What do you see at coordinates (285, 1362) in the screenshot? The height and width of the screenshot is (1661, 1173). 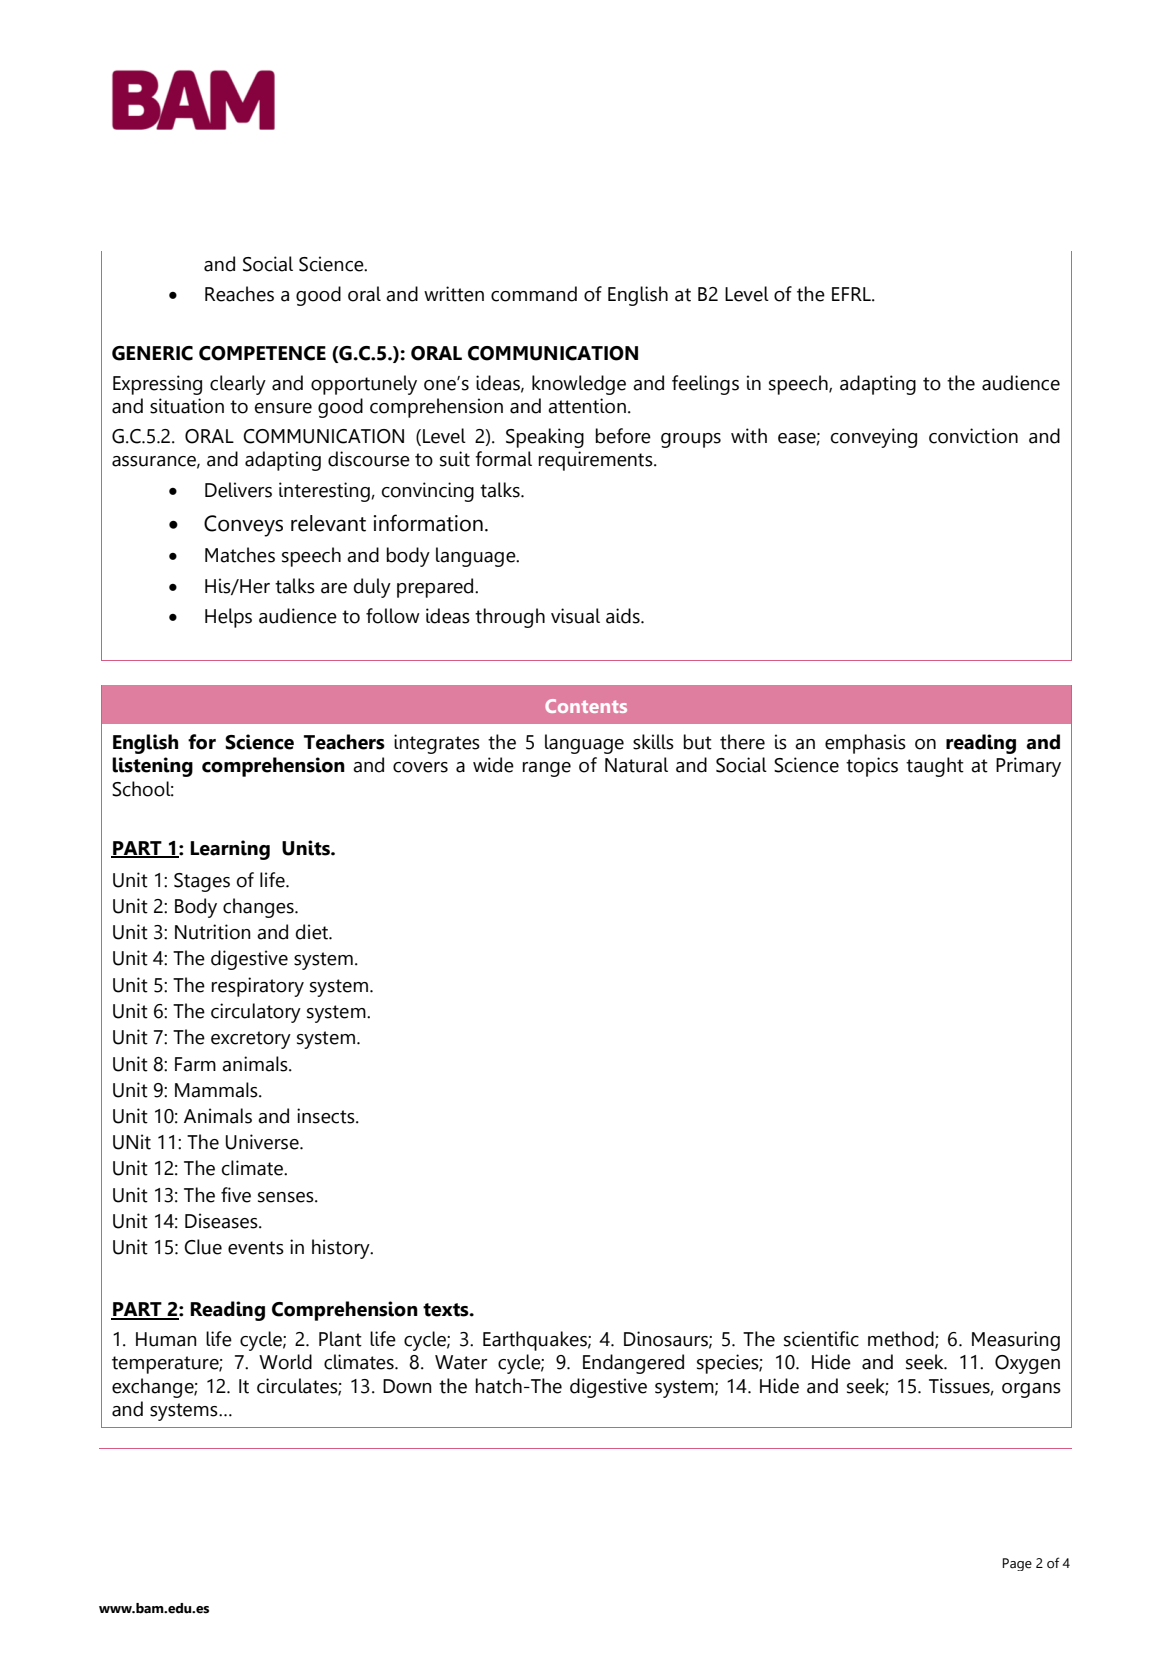 I see `World` at bounding box center [285, 1362].
